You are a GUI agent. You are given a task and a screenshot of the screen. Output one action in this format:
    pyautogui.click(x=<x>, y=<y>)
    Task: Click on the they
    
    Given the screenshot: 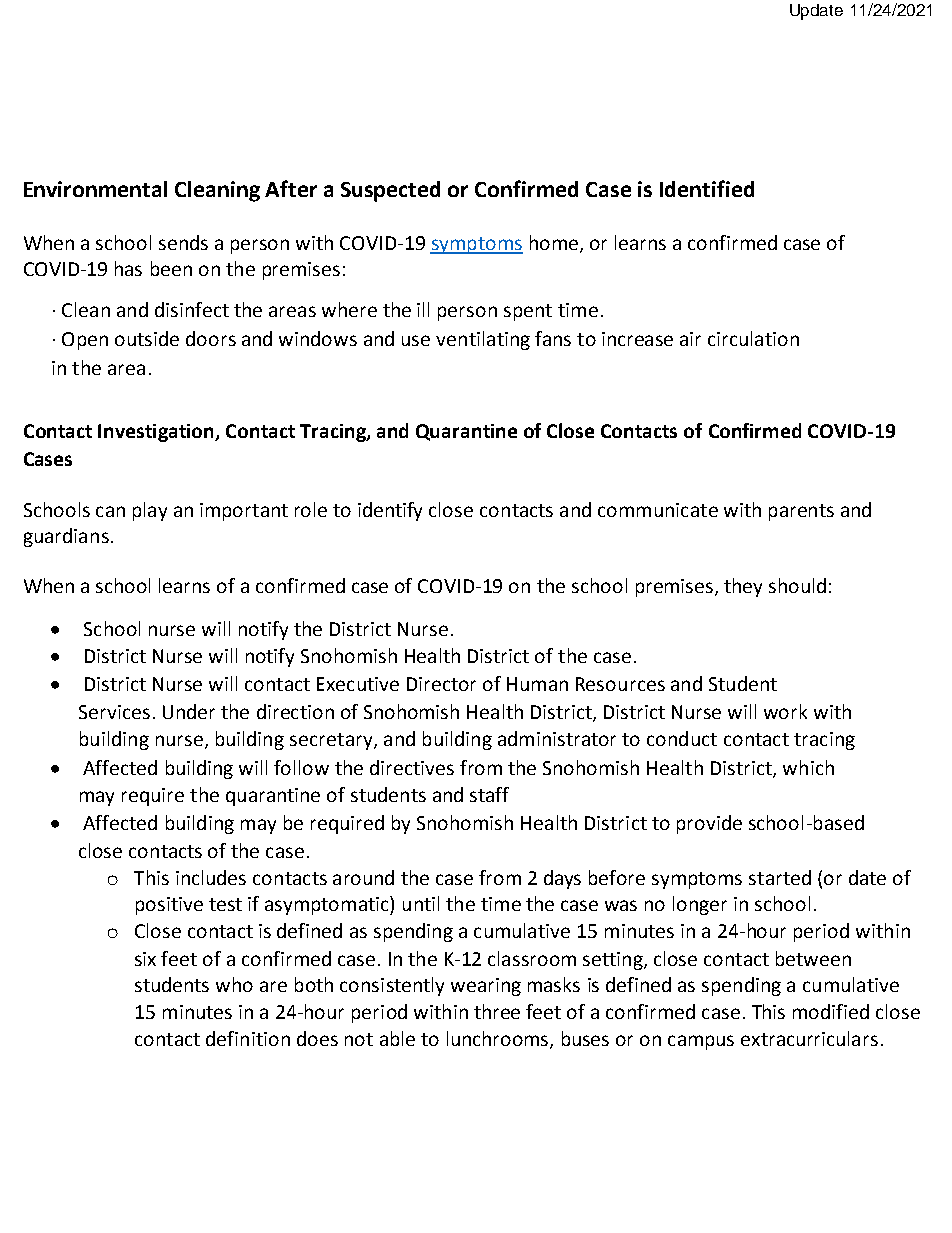 What is the action you would take?
    pyautogui.click(x=743, y=587)
